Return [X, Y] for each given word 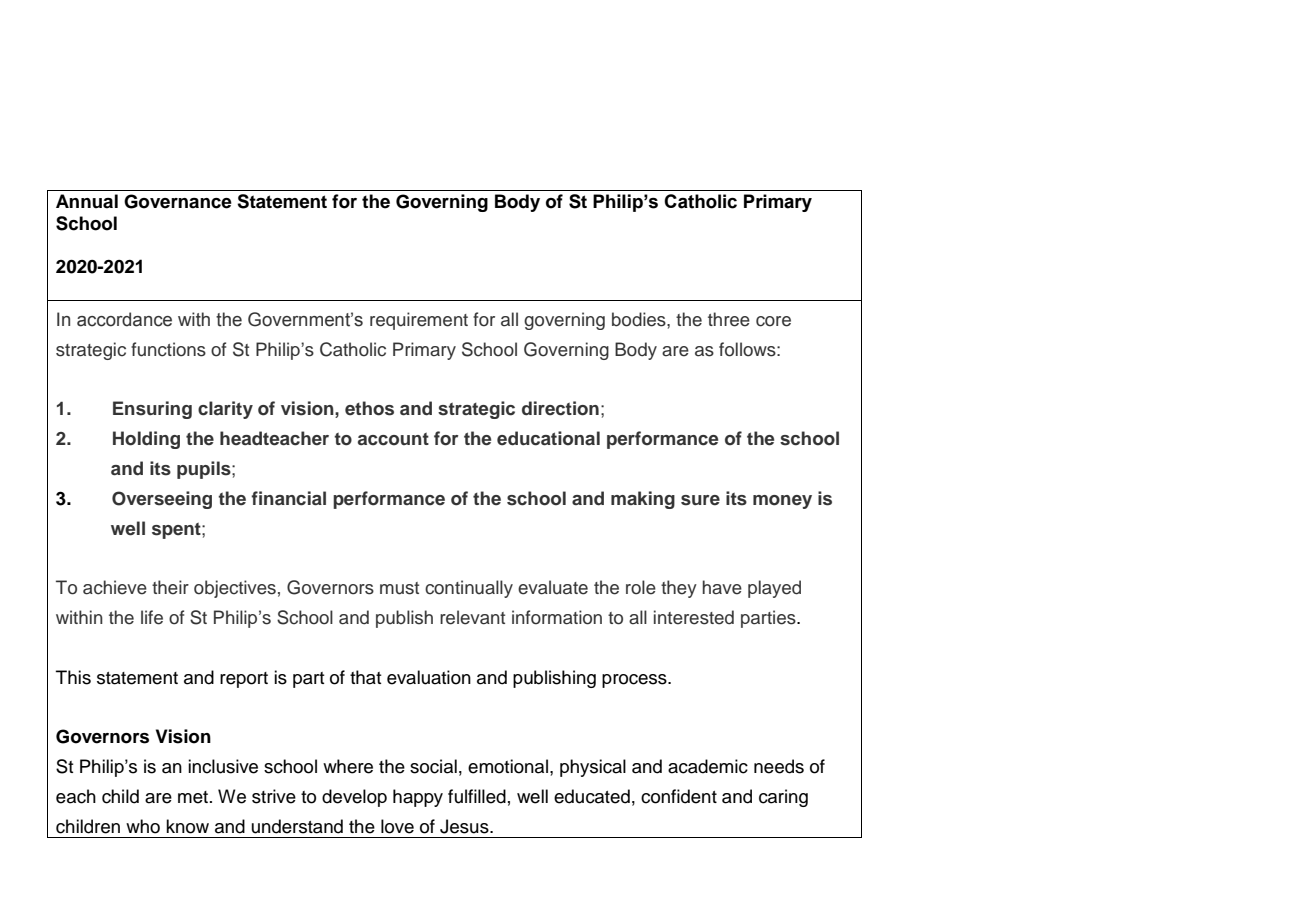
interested [694, 617]
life [152, 617]
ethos [369, 408]
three [729, 319]
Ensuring [152, 410]
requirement [419, 321]
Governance [178, 201]
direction [560, 408]
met [193, 797]
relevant [472, 617]
